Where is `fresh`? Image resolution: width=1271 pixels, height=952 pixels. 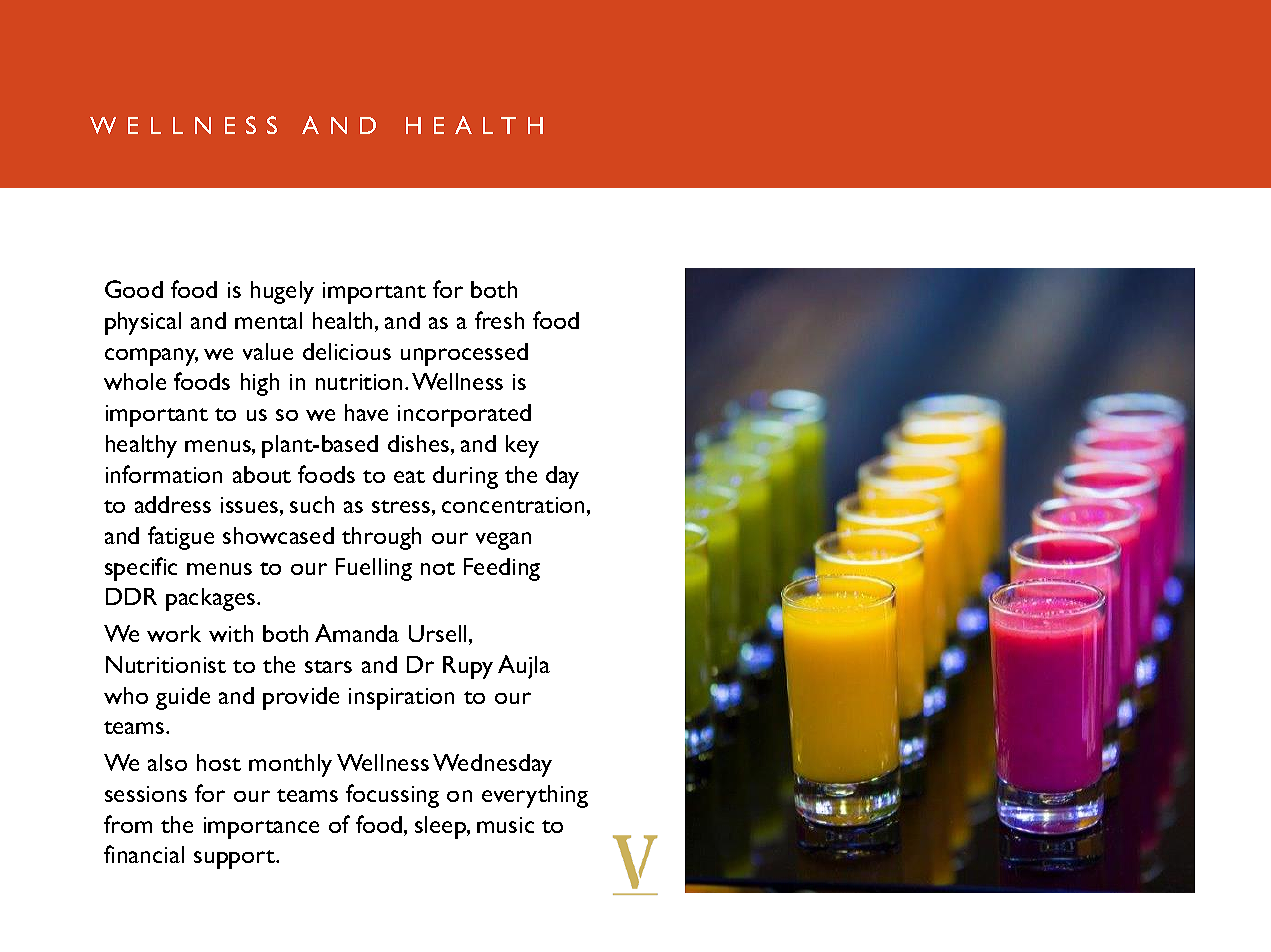 fresh is located at coordinates (499, 320).
